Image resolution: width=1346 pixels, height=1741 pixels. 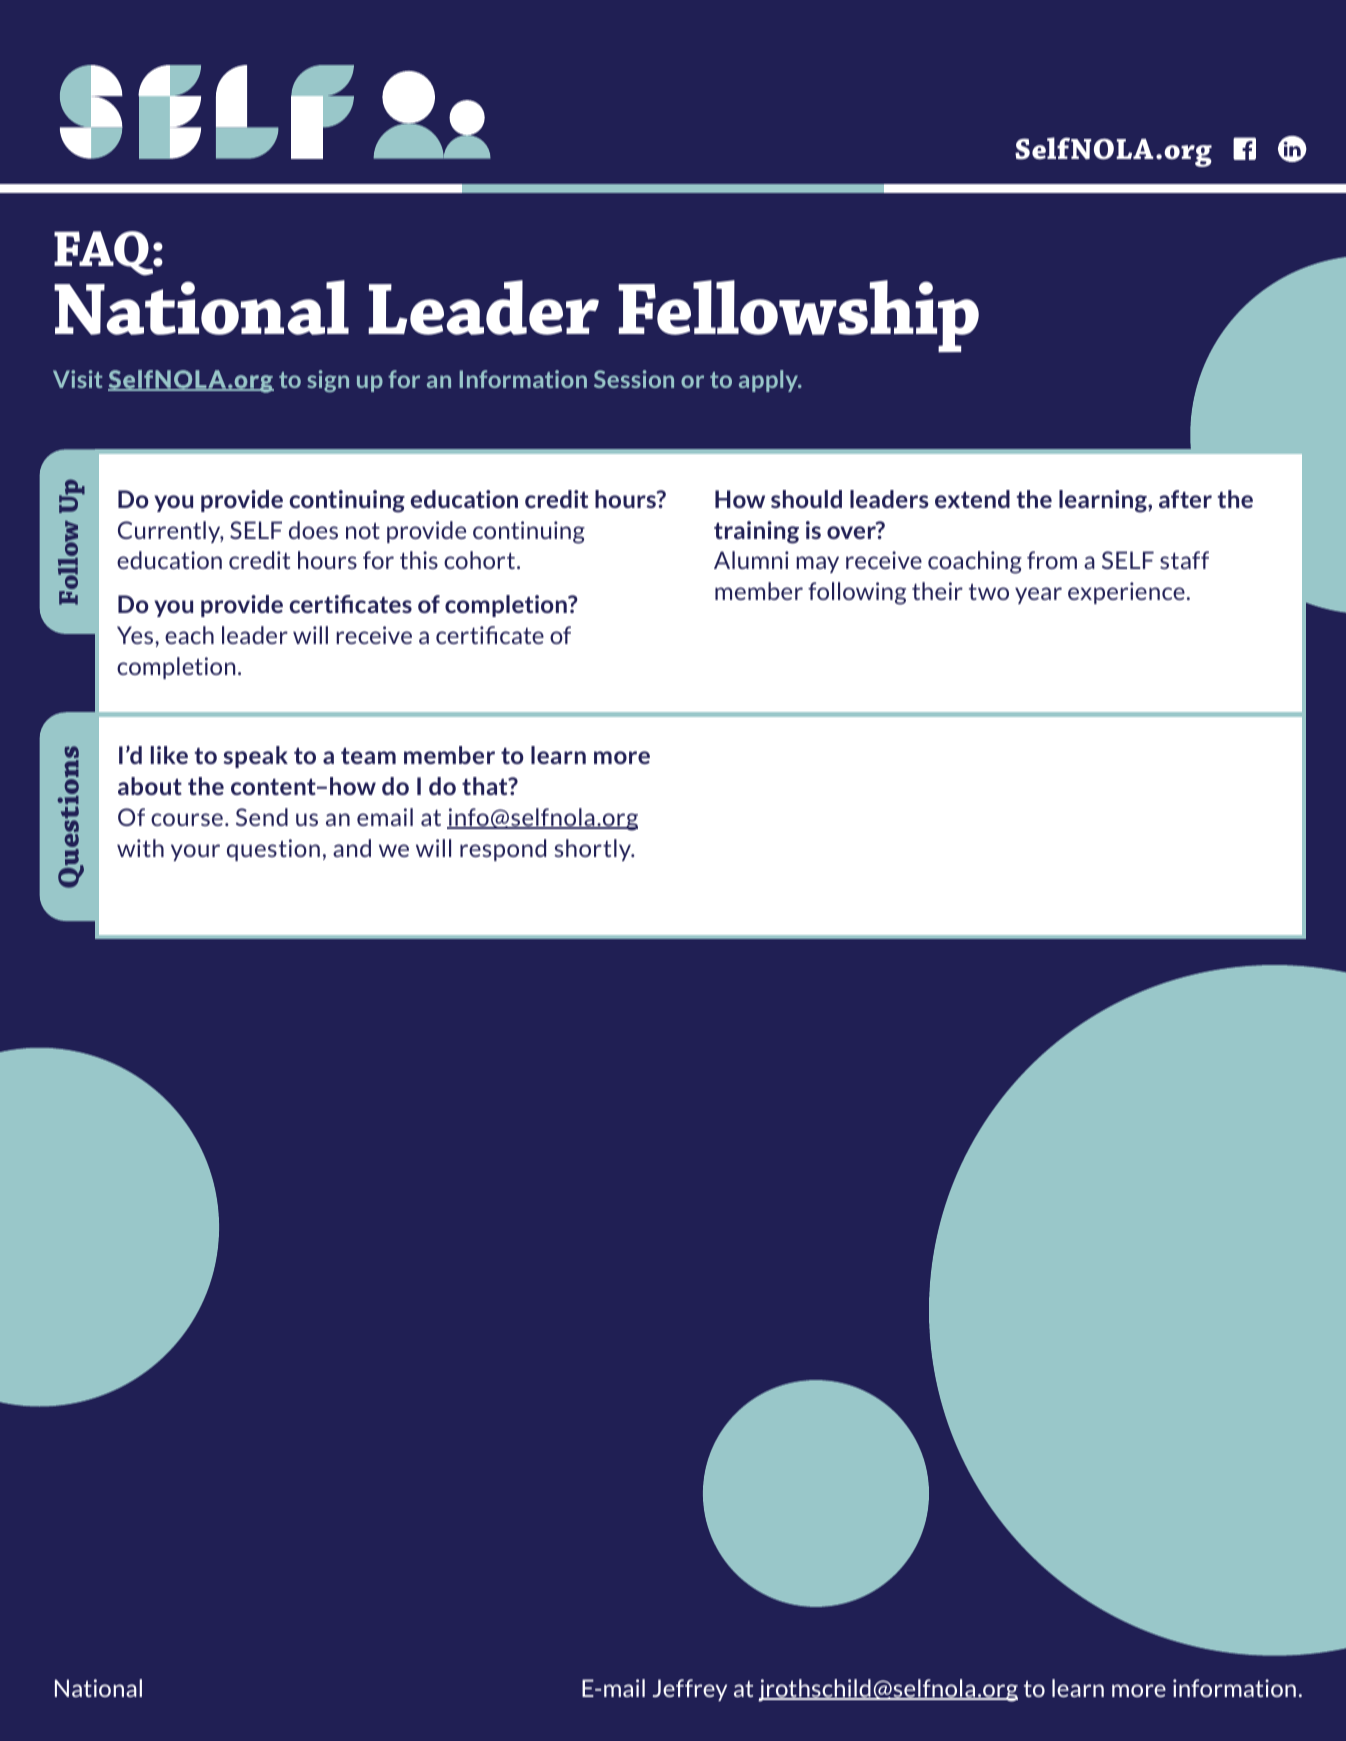 What do you see at coordinates (503, 850) in the page?
I see `respond` at bounding box center [503, 850].
